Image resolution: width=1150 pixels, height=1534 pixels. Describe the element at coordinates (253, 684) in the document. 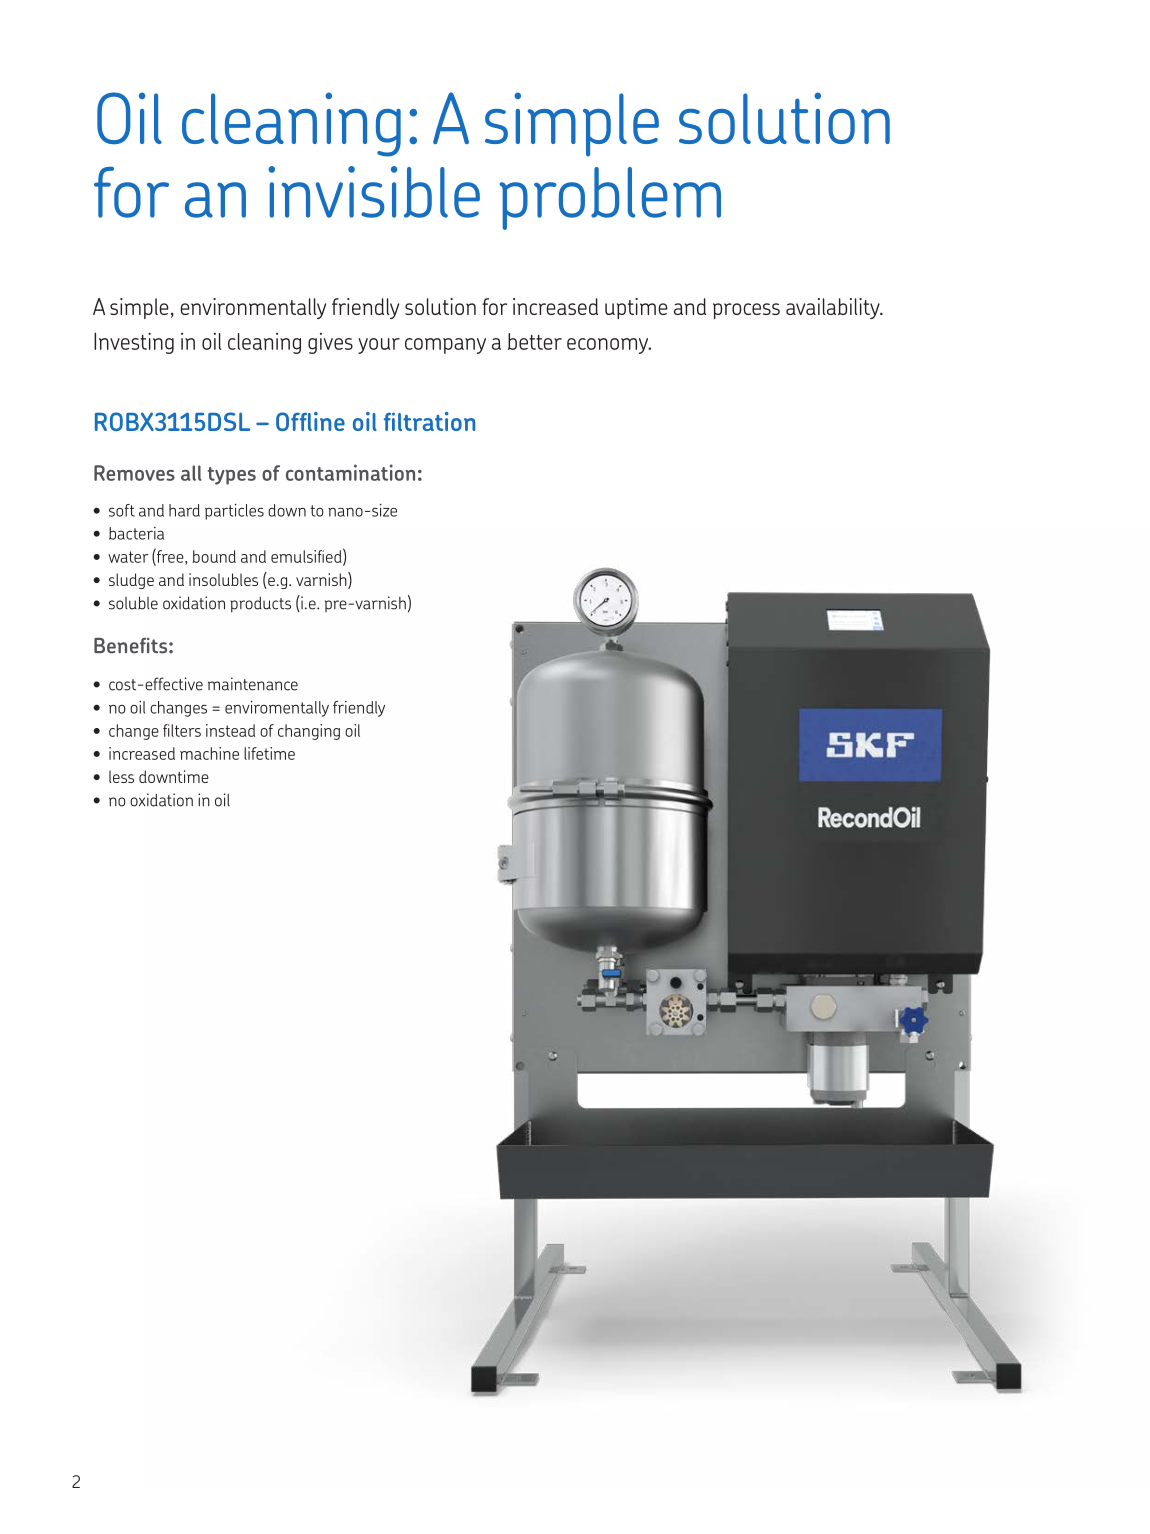

I see `maintenance` at that location.
